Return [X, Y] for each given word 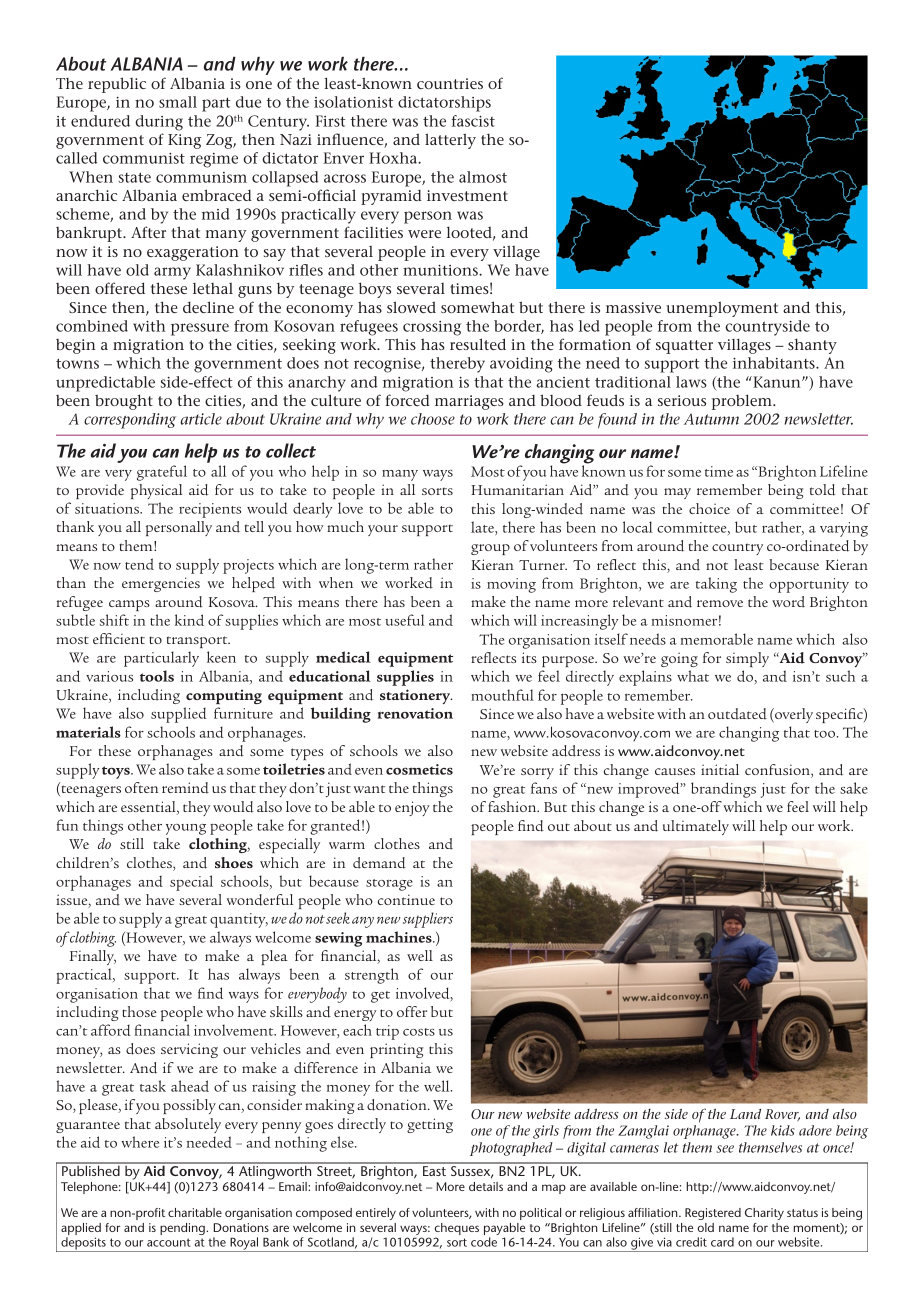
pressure [200, 329]
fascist [473, 121]
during [159, 123]
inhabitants [775, 363]
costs [419, 1032]
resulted [478, 344]
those [139, 1011]
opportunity [809, 585]
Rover [782, 1115]
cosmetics [419, 769]
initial [720, 769]
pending [183, 1229]
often [141, 787]
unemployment [722, 309]
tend [139, 564]
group [490, 549]
